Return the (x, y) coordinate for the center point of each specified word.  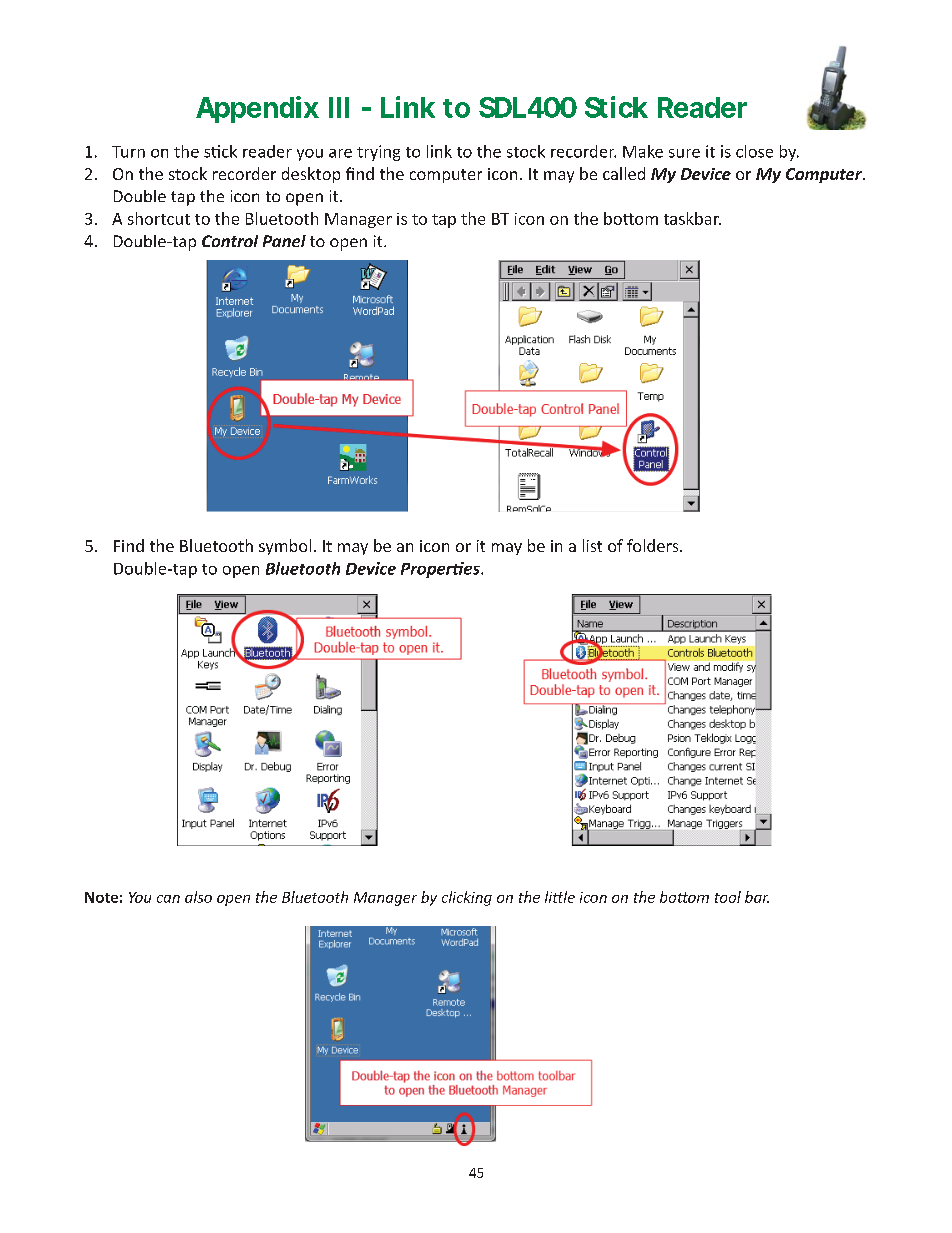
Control (230, 241)
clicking (467, 898)
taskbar (692, 218)
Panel (284, 241)
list (592, 545)
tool (728, 897)
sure (684, 153)
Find (129, 545)
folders (654, 545)
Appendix (257, 109)
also (198, 897)
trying (378, 153)
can (168, 899)
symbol (285, 547)
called (624, 173)
